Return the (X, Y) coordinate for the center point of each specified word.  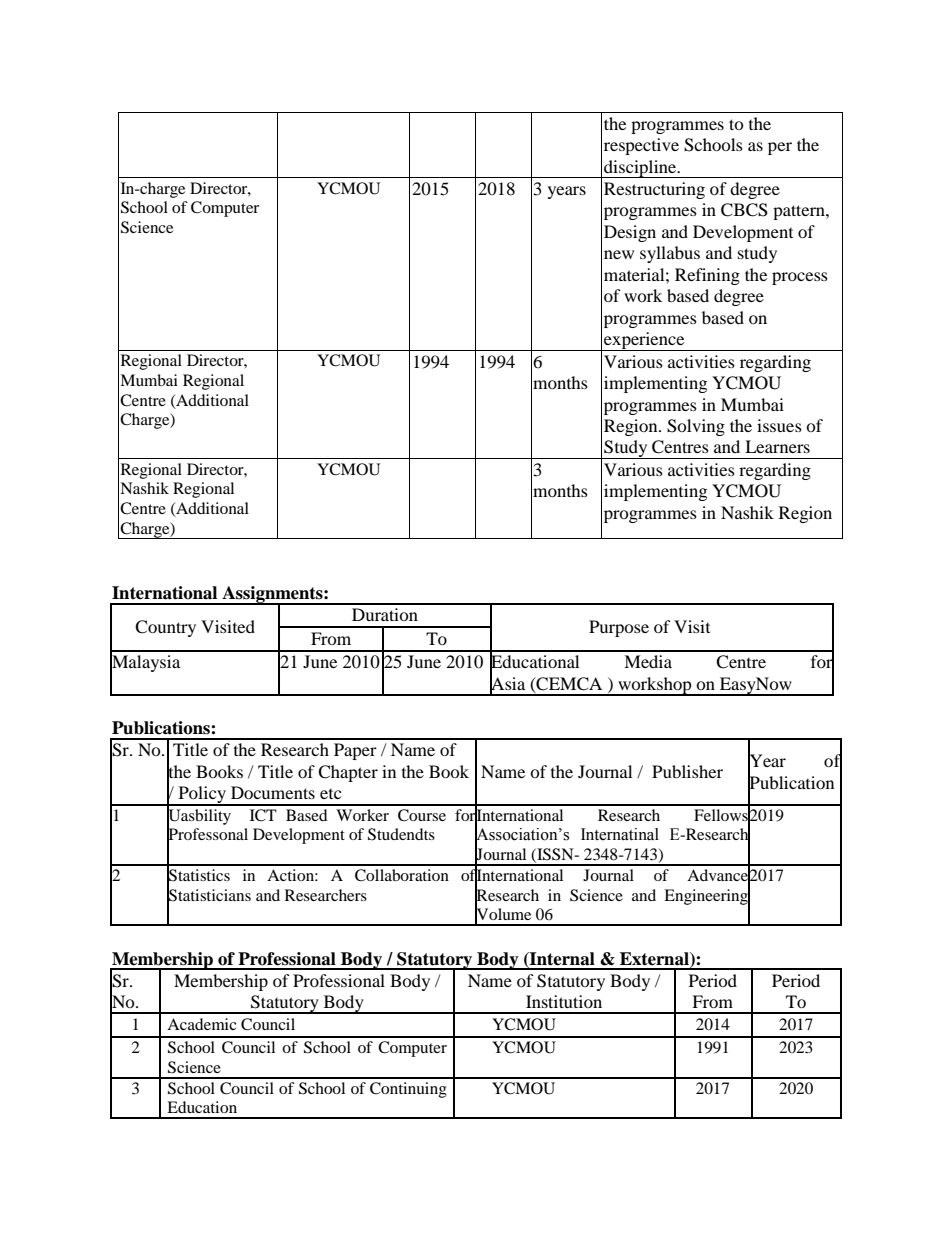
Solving (696, 427)
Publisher (687, 771)
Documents (273, 792)
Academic (202, 1024)
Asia (507, 683)
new (619, 254)
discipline (640, 169)
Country (165, 628)
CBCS (744, 210)
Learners (777, 446)
